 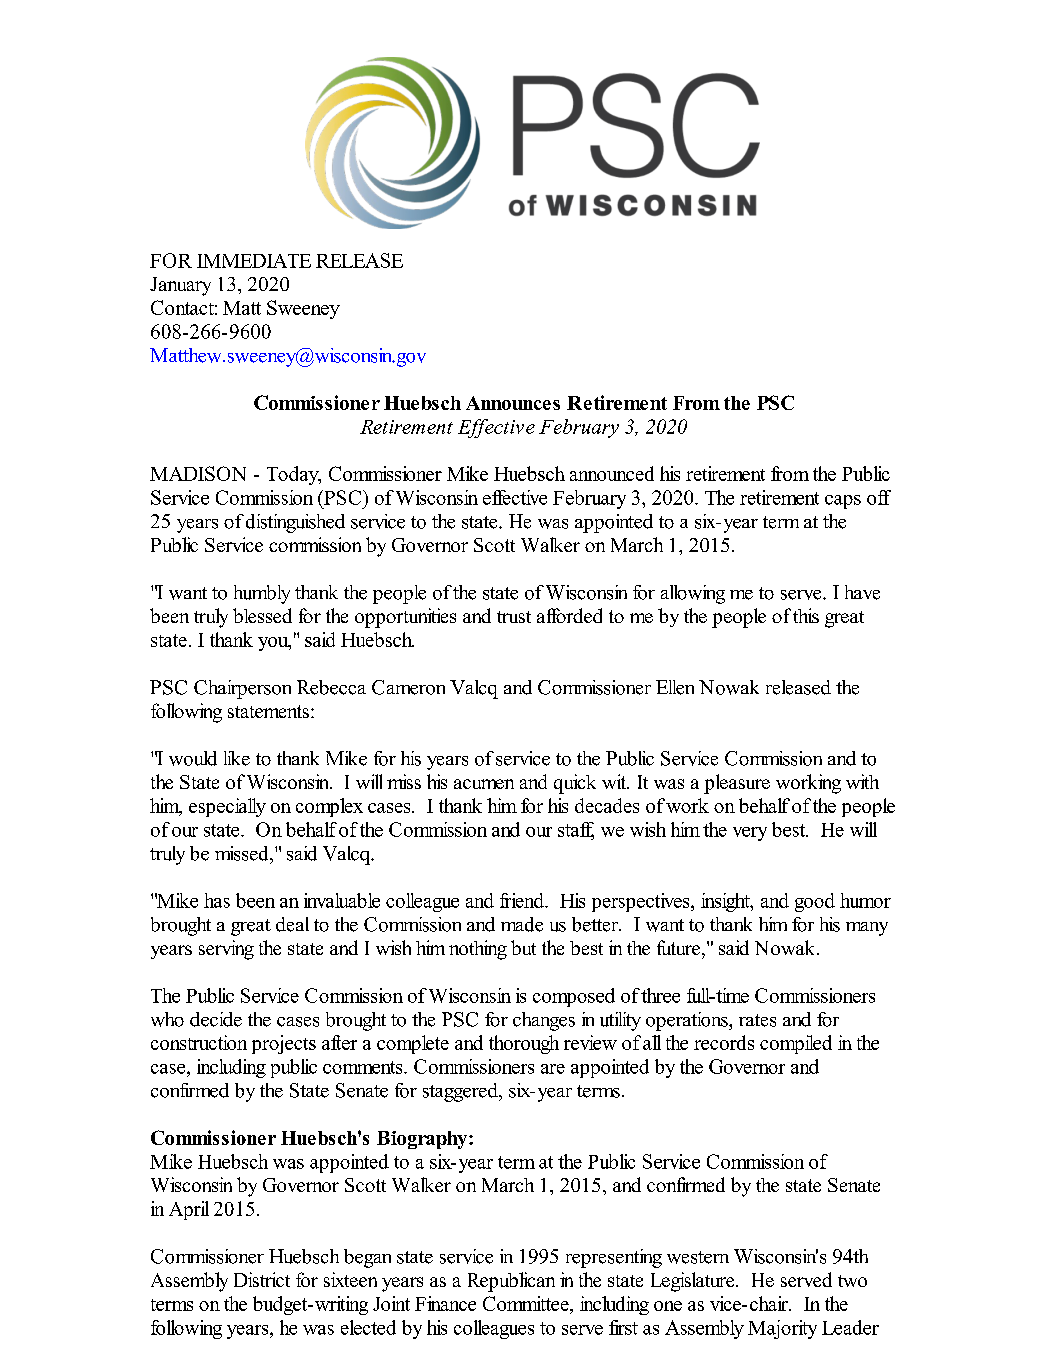 What do you see at coordinates (254, 261) in the image?
I see `IMMEDIATE` at bounding box center [254, 261].
